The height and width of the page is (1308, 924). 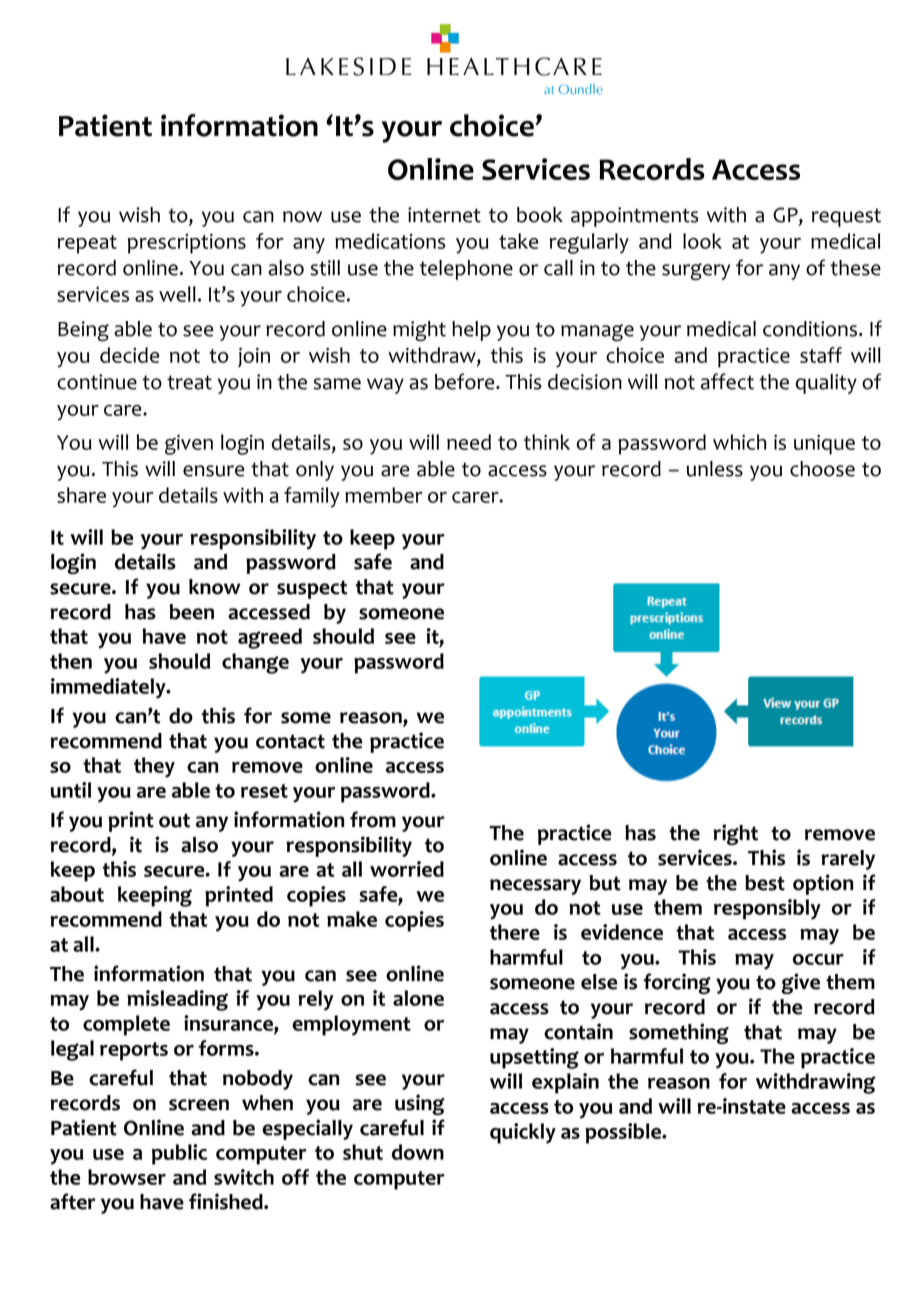 What do you see at coordinates (179, 1154) in the page?
I see `public` at bounding box center [179, 1154].
